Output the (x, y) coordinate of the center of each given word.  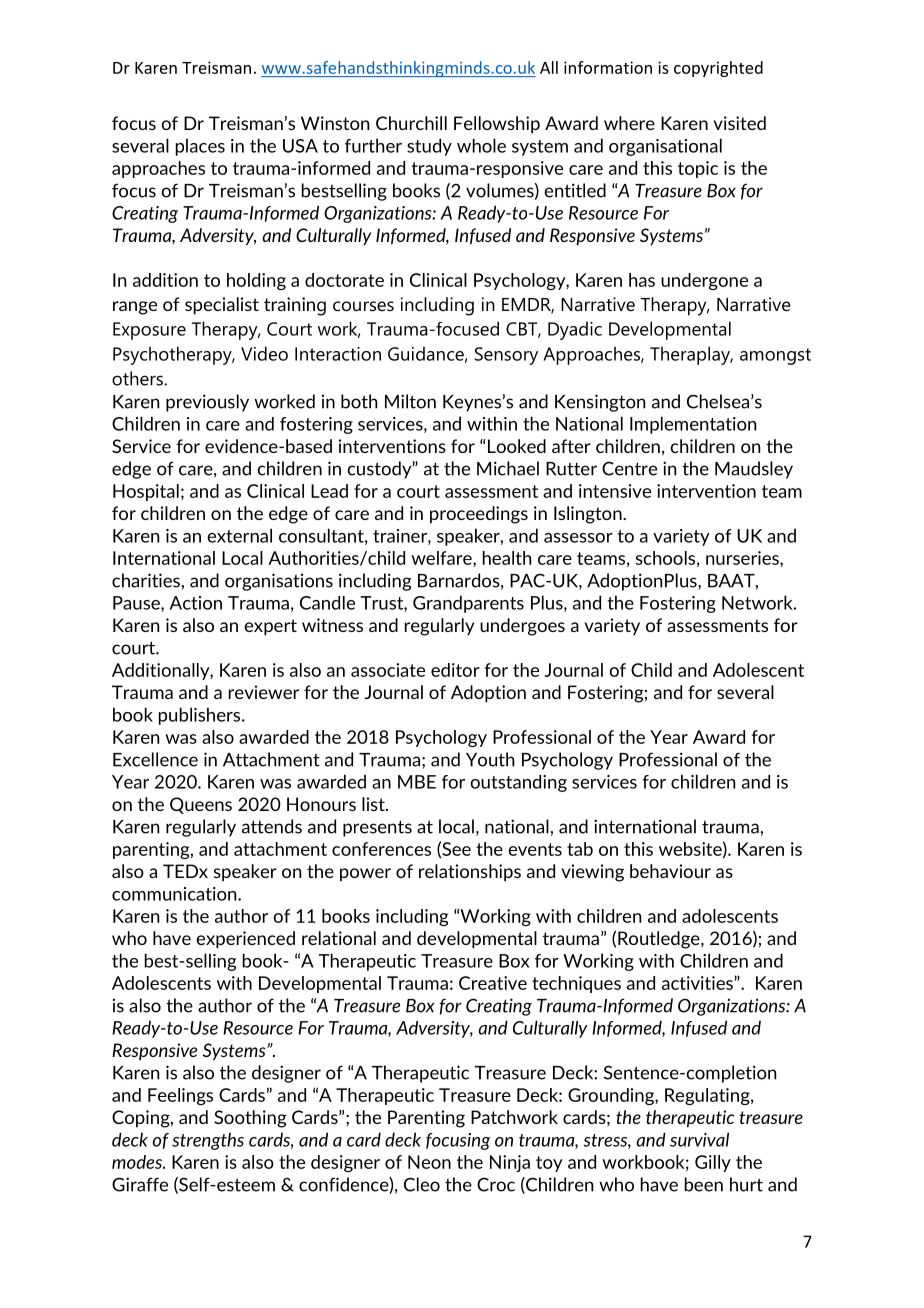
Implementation (693, 425)
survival (699, 1139)
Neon (429, 1162)
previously (207, 403)
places (200, 147)
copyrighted (718, 69)
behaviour (670, 871)
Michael (508, 468)
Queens (201, 805)
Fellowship (497, 125)
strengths (208, 1141)
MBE (417, 782)
